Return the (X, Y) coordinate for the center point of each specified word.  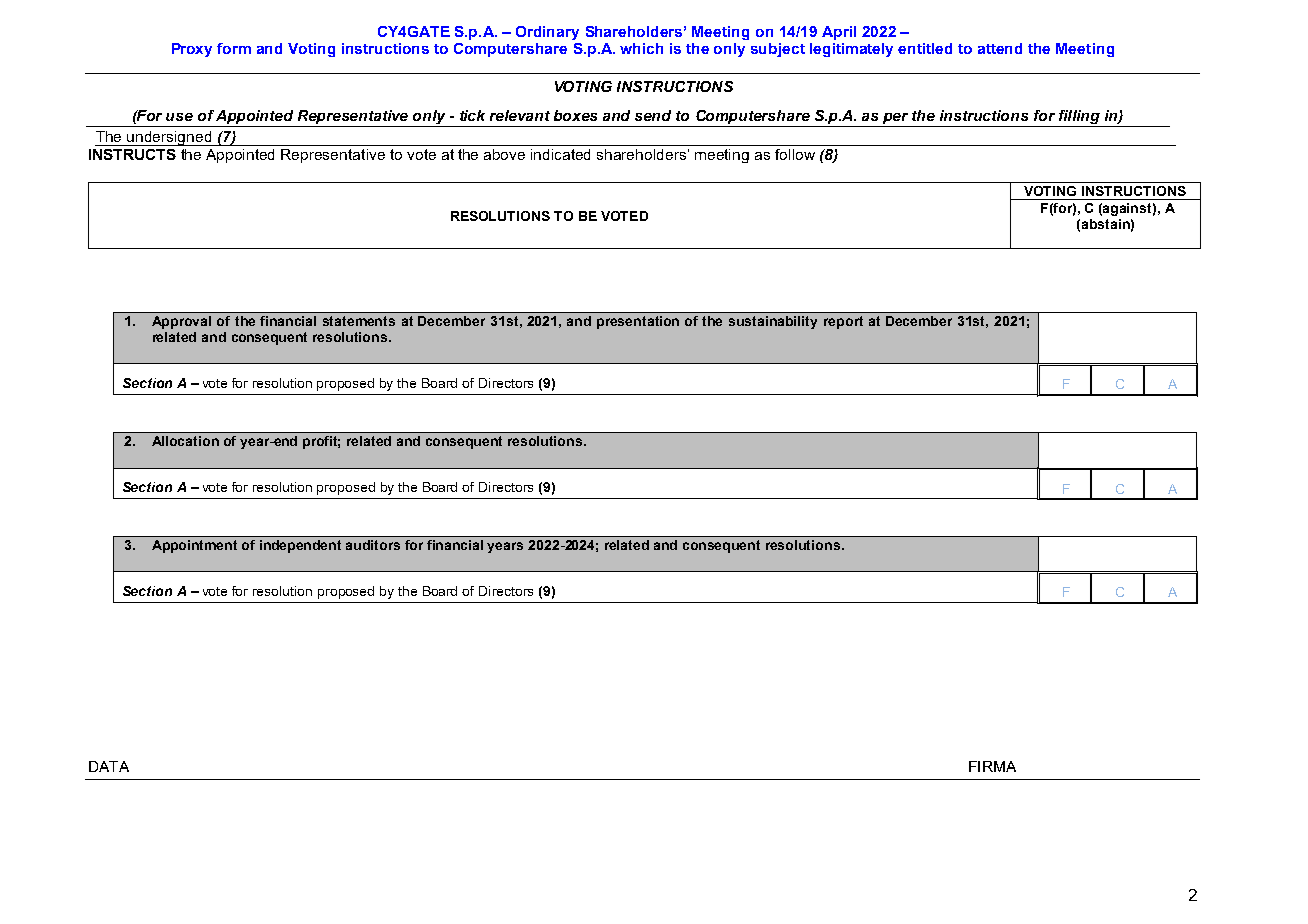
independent (300, 546)
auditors (373, 545)
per (896, 120)
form (234, 48)
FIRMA (992, 766)
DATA (109, 766)
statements (359, 321)
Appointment (194, 546)
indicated (560, 154)
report (843, 322)
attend (1000, 48)
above (504, 154)
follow (795, 154)
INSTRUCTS (132, 154)
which (641, 48)
